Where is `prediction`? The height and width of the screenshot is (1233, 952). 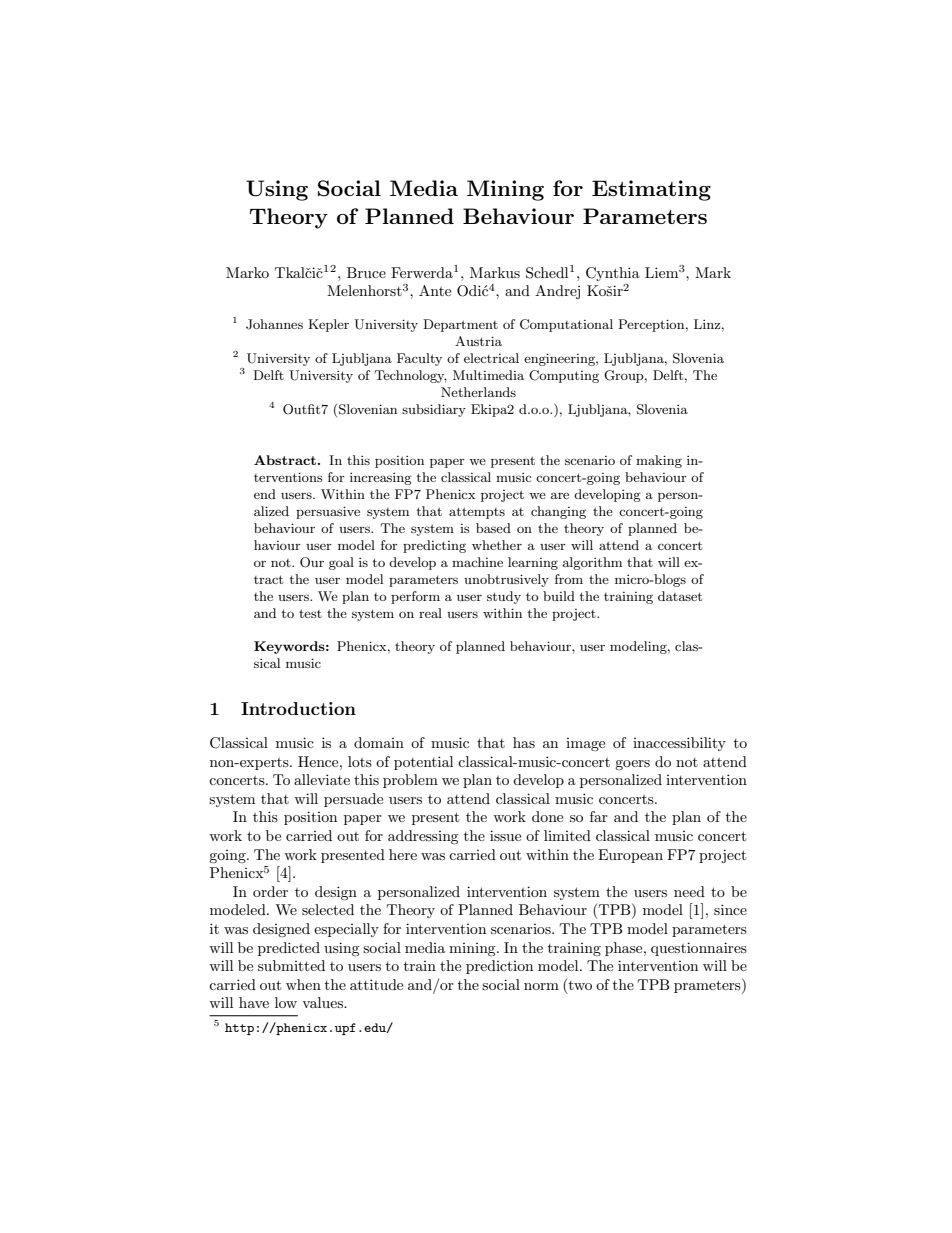
prediction is located at coordinates (499, 967).
